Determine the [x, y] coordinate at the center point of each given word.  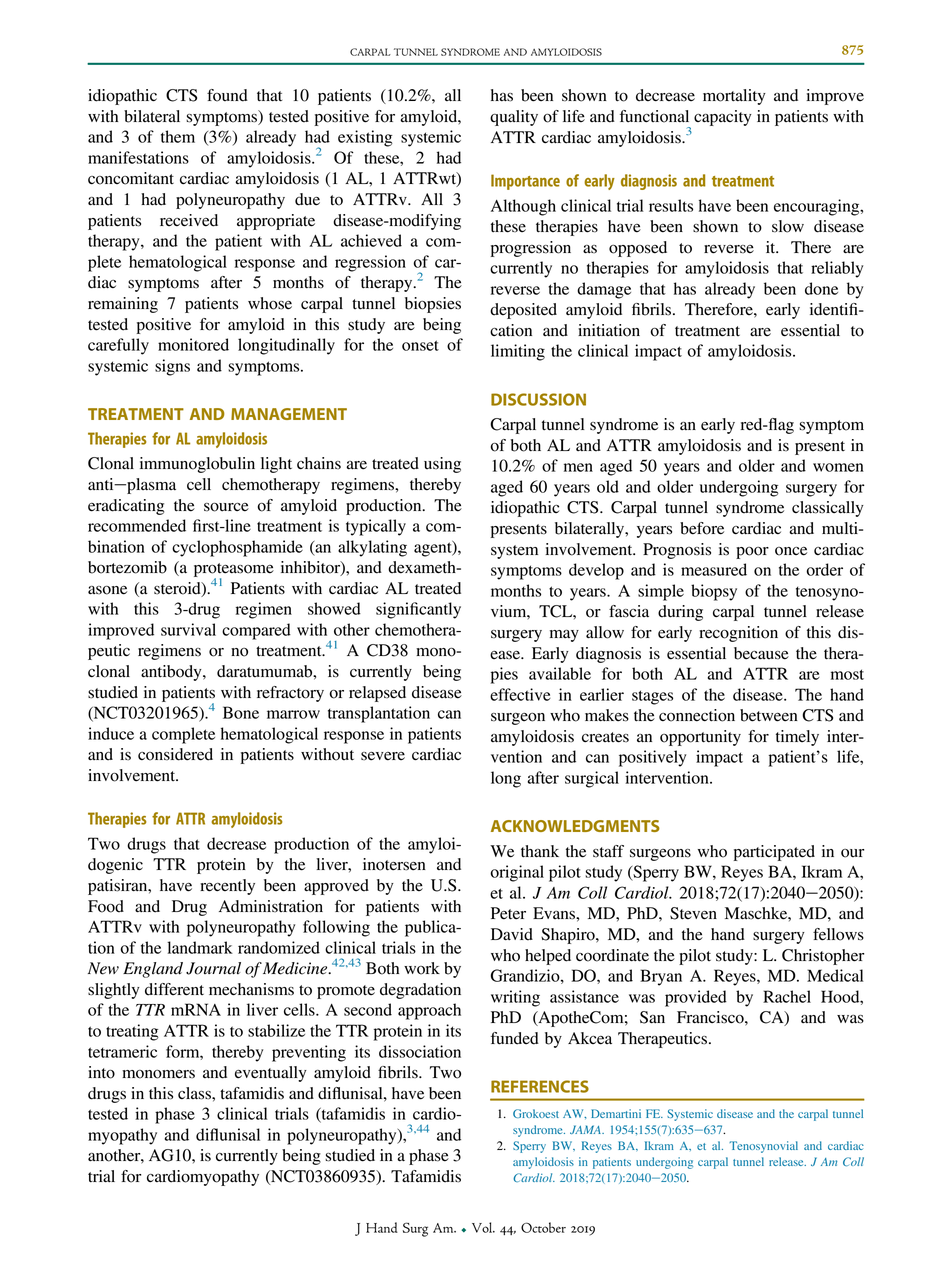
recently [227, 887]
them [178, 136]
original [517, 873]
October [543, 1227]
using [442, 465]
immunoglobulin [197, 465]
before [702, 528]
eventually [271, 1074]
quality [514, 118]
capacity [723, 118]
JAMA [587, 1129]
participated [774, 853]
